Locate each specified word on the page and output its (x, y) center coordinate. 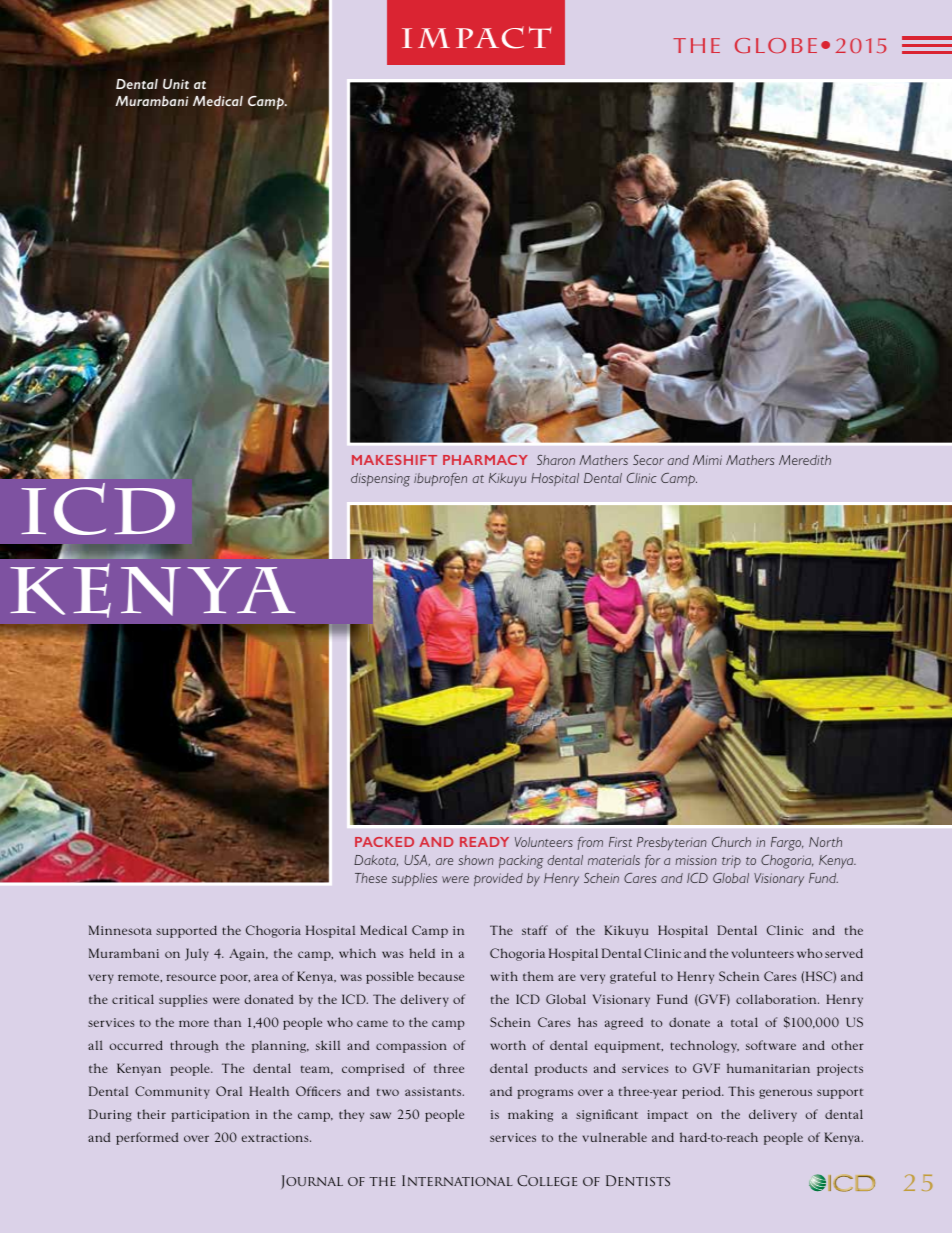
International (457, 1180)
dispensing (380, 480)
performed (147, 1138)
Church (731, 842)
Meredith (805, 460)
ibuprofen (440, 479)
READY (484, 842)
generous (785, 1094)
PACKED (384, 842)
